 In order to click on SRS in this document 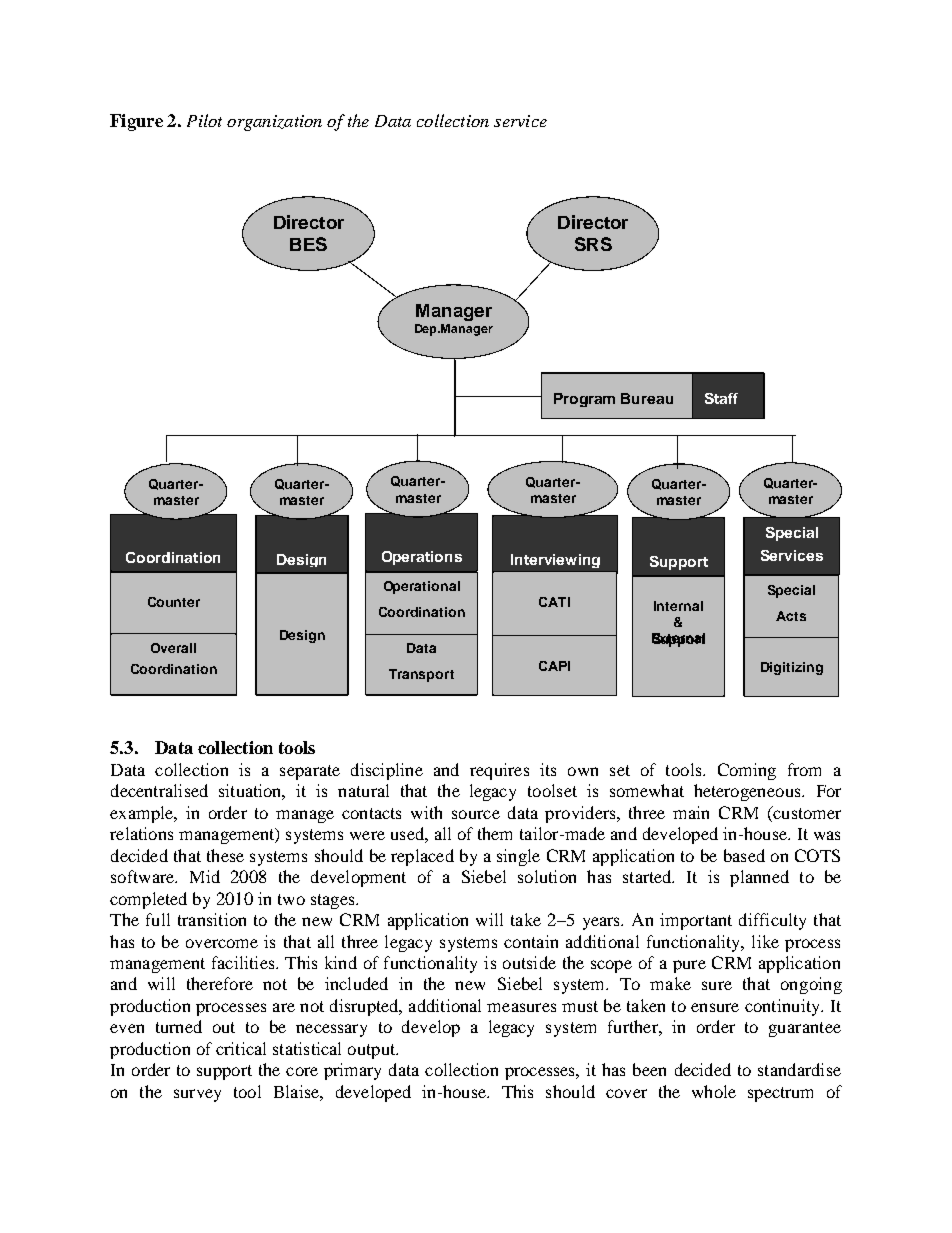, I will do `click(593, 244)`.
